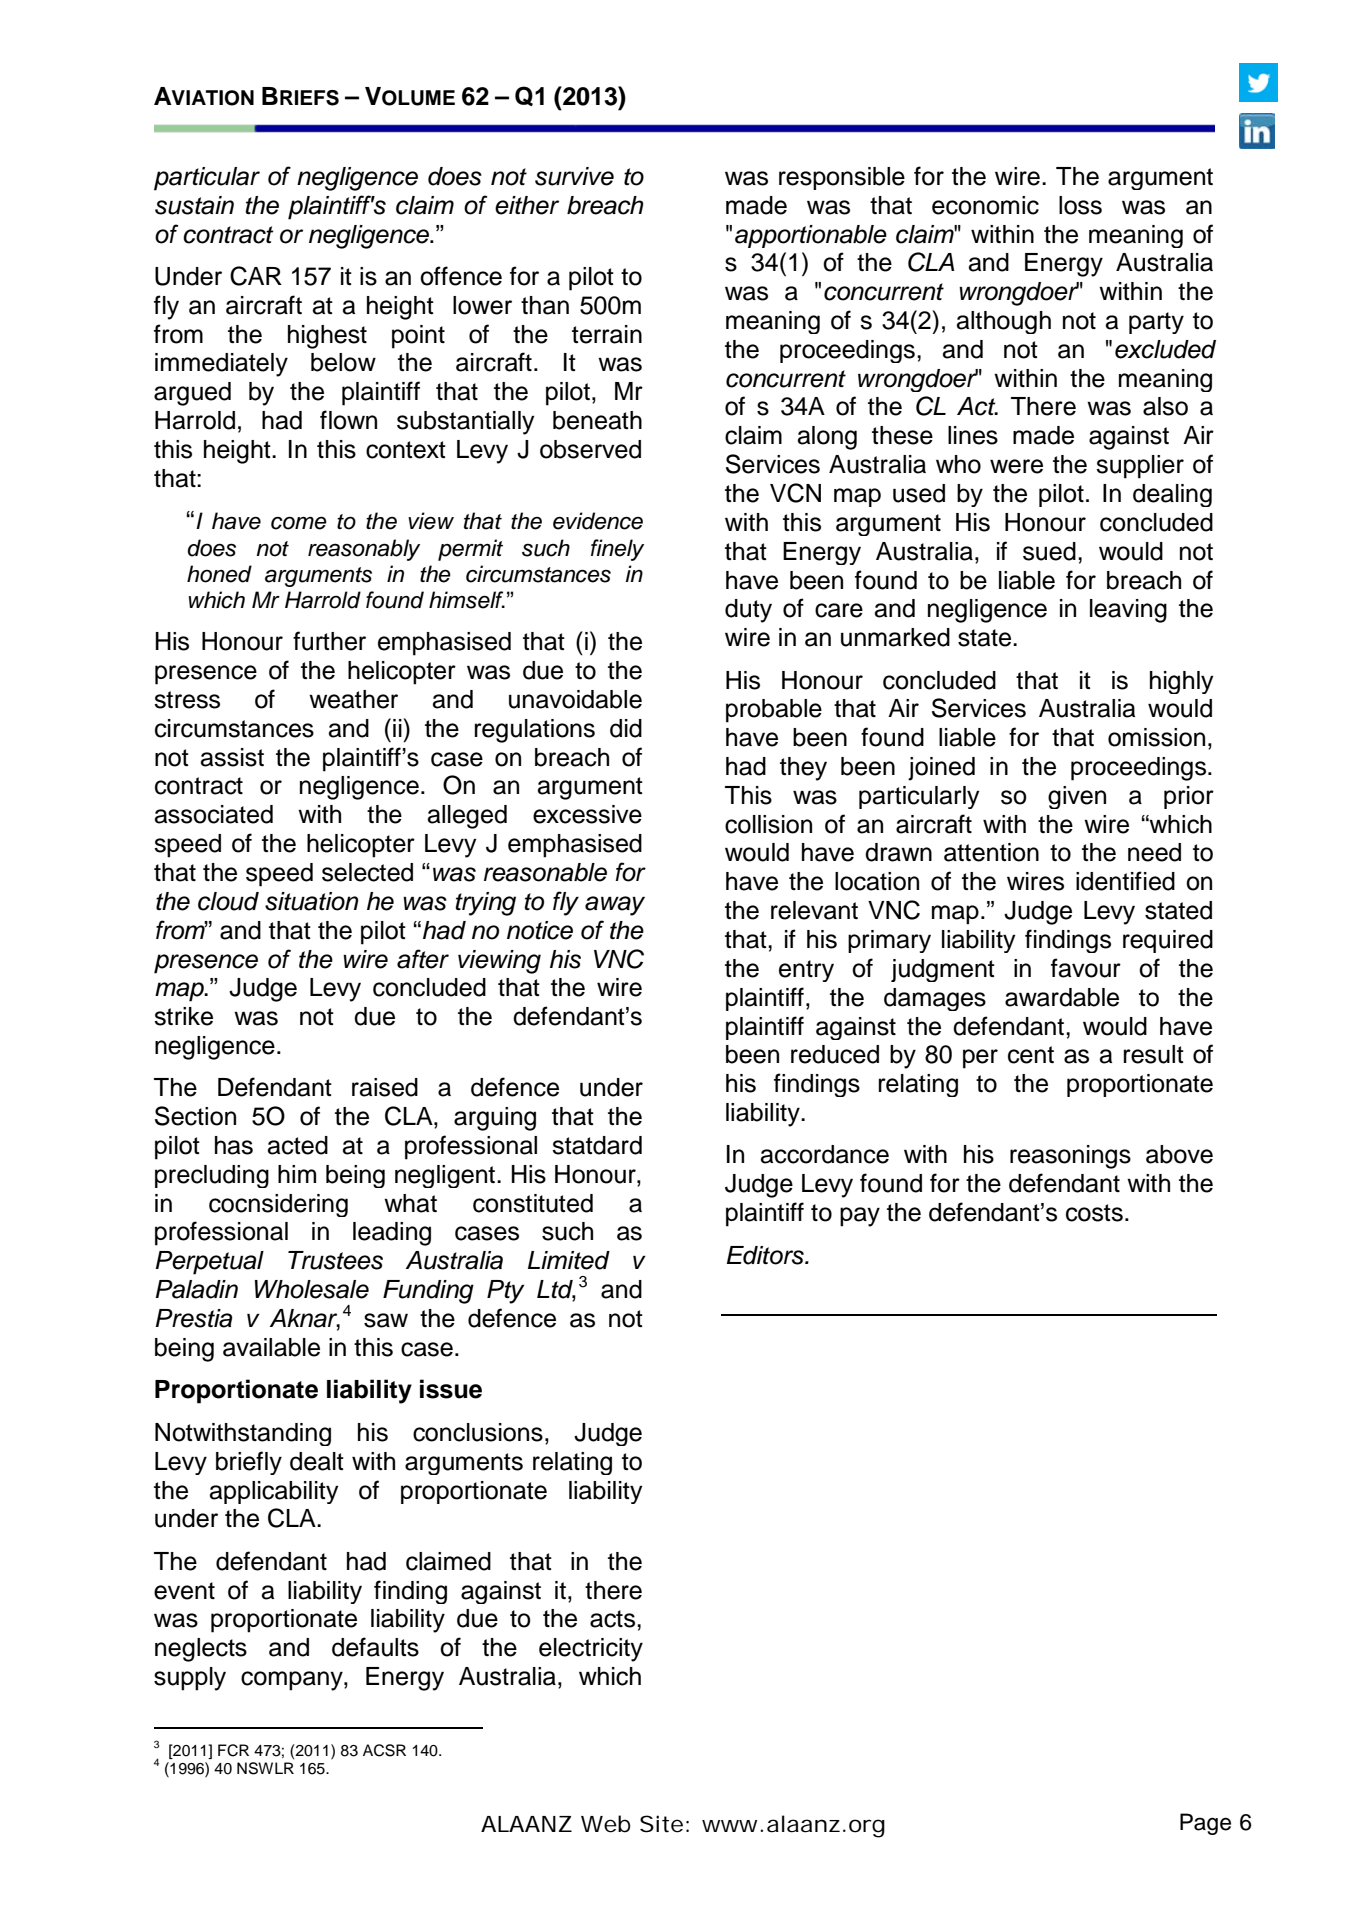  Describe the element at coordinates (329, 641) in the screenshot. I see `further` at that location.
